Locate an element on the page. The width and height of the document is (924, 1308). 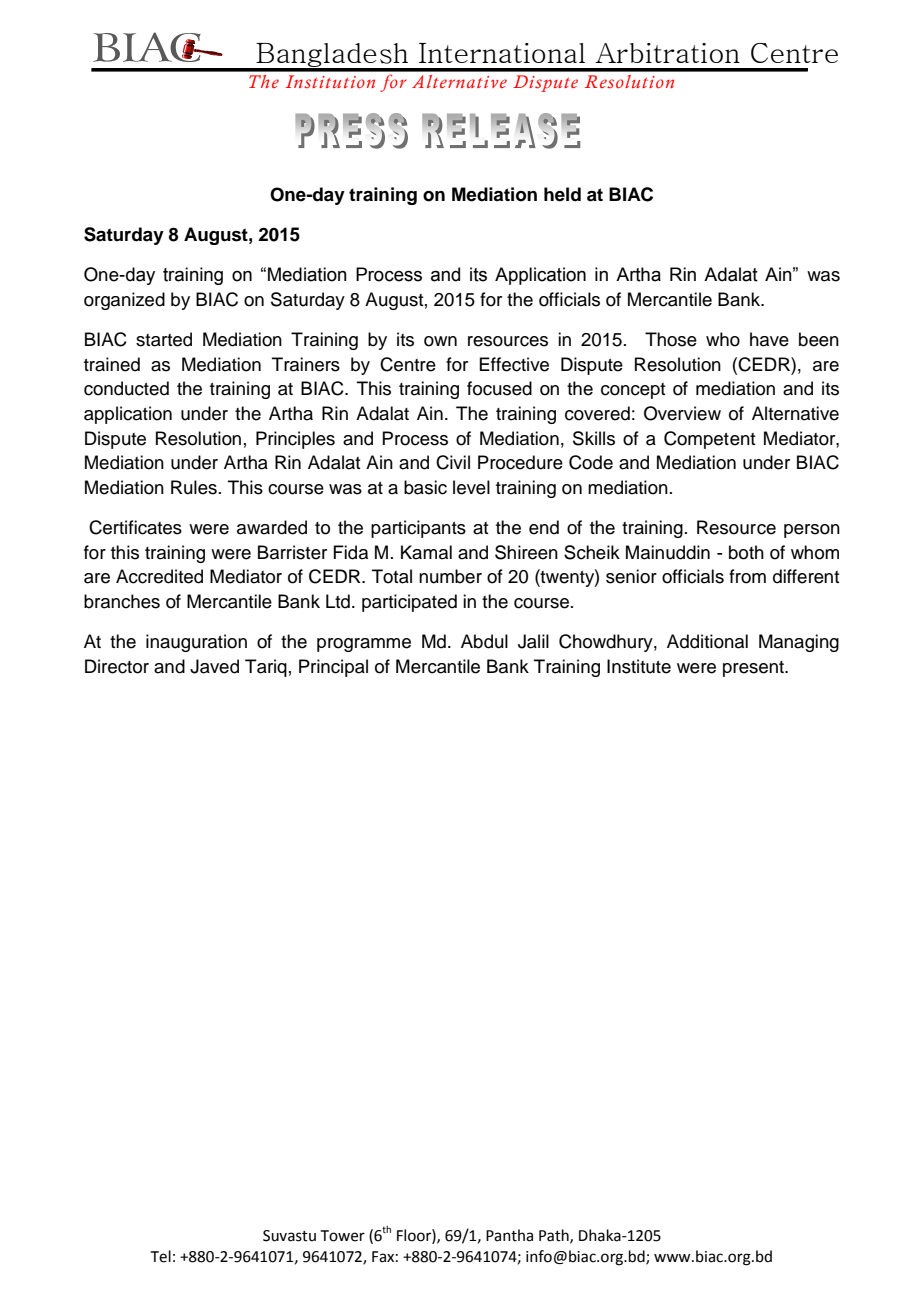
Abdul is located at coordinates (484, 641).
